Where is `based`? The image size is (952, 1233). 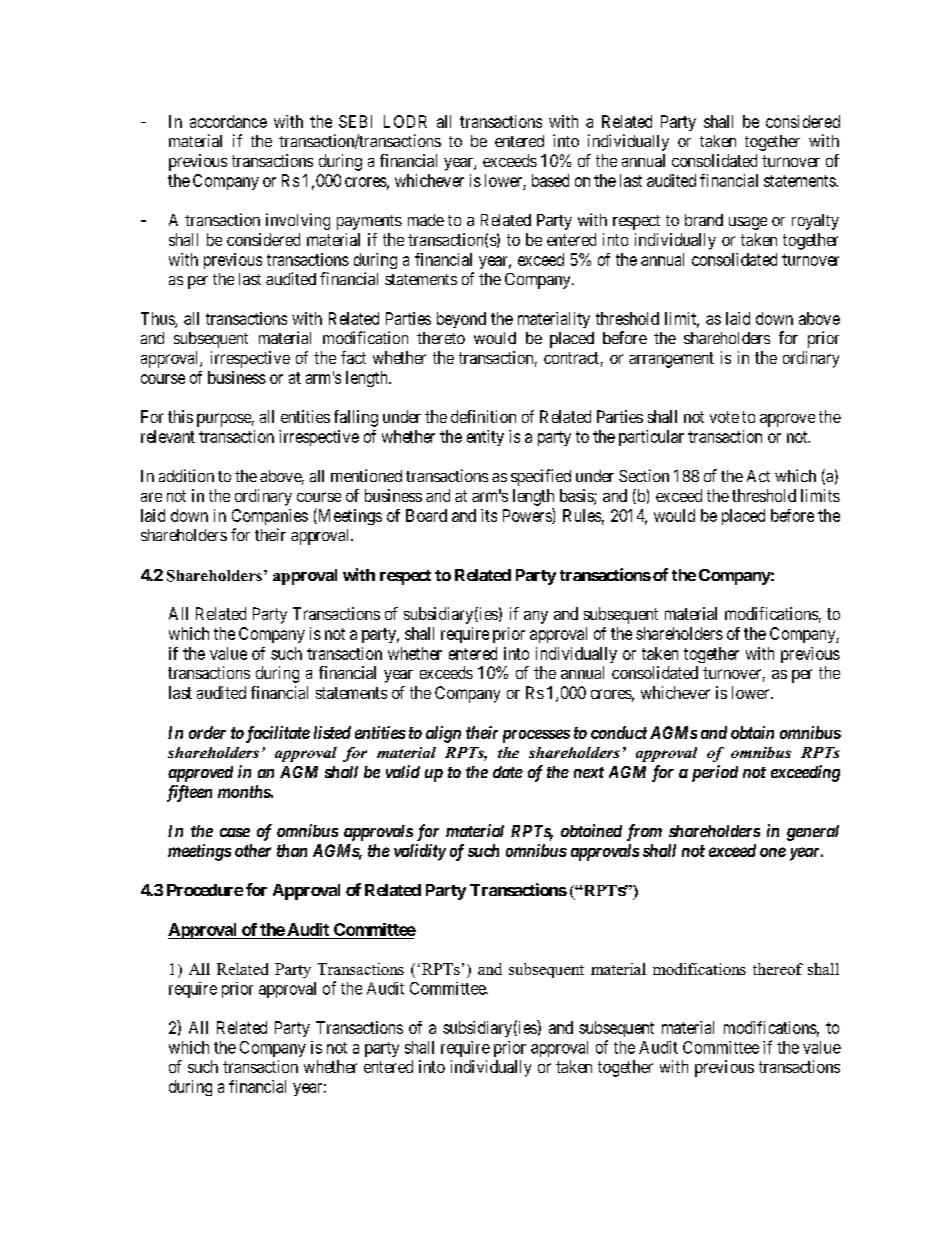
based is located at coordinates (550, 180).
